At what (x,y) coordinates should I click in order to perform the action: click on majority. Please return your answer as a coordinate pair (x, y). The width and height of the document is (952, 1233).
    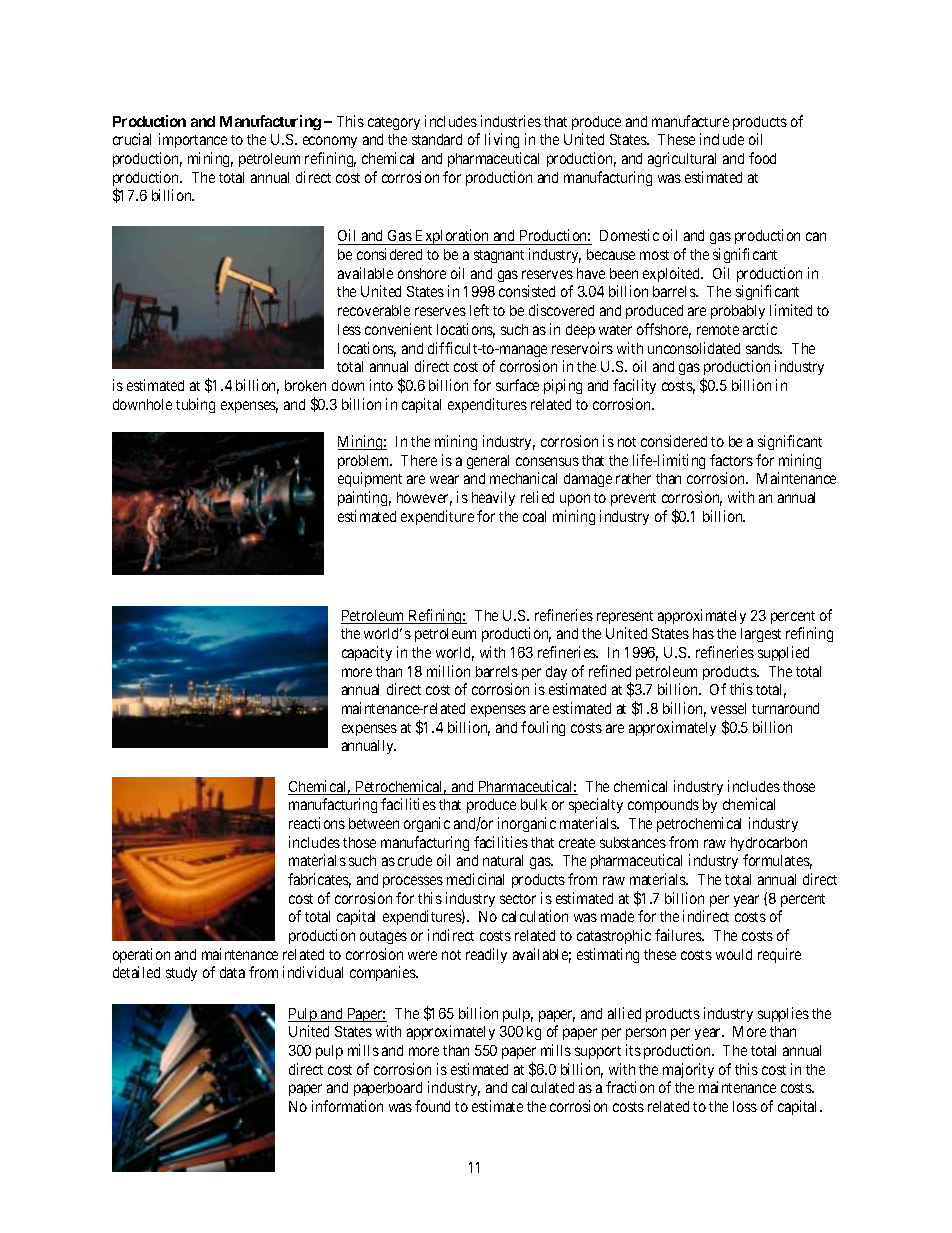
    Looking at the image, I should click on (688, 1070).
